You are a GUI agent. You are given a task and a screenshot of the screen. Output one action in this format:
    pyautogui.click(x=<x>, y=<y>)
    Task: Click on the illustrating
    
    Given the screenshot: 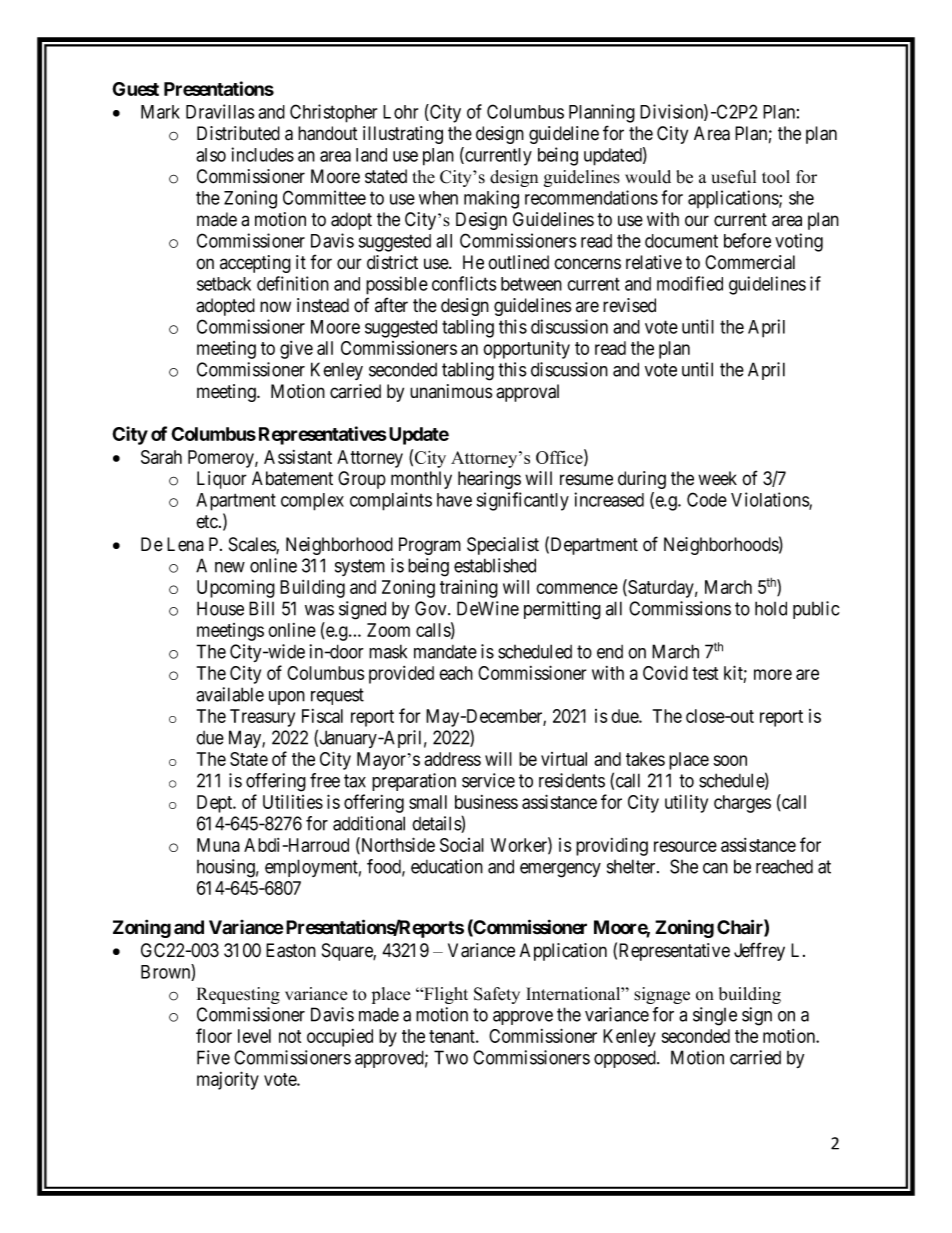 What is the action you would take?
    pyautogui.click(x=403, y=135)
